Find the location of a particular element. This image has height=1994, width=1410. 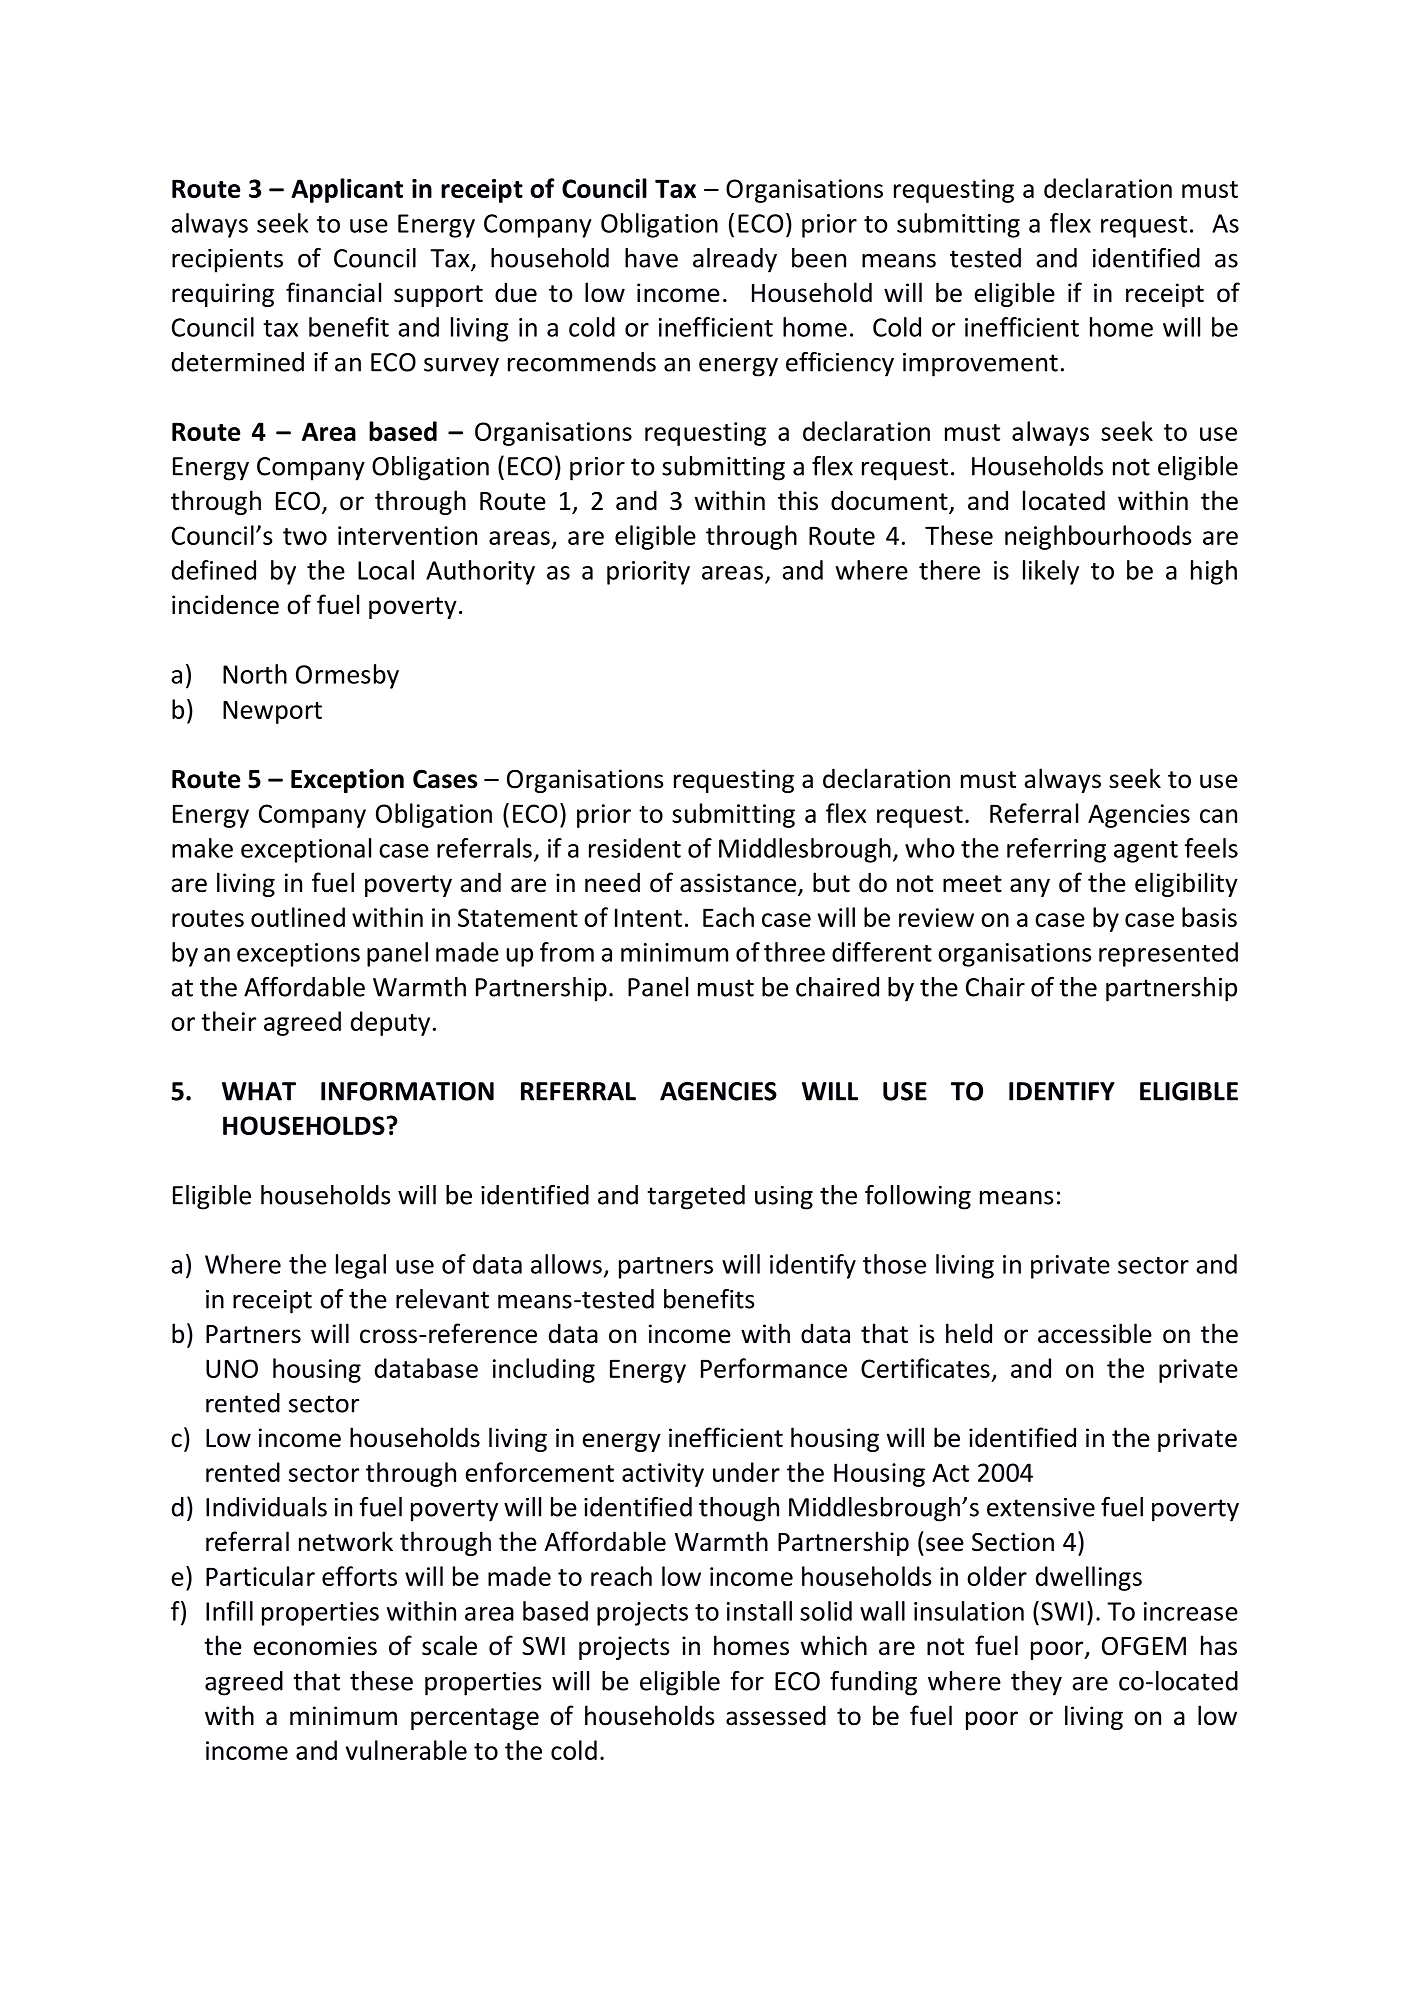

targeted is located at coordinates (696, 1197).
